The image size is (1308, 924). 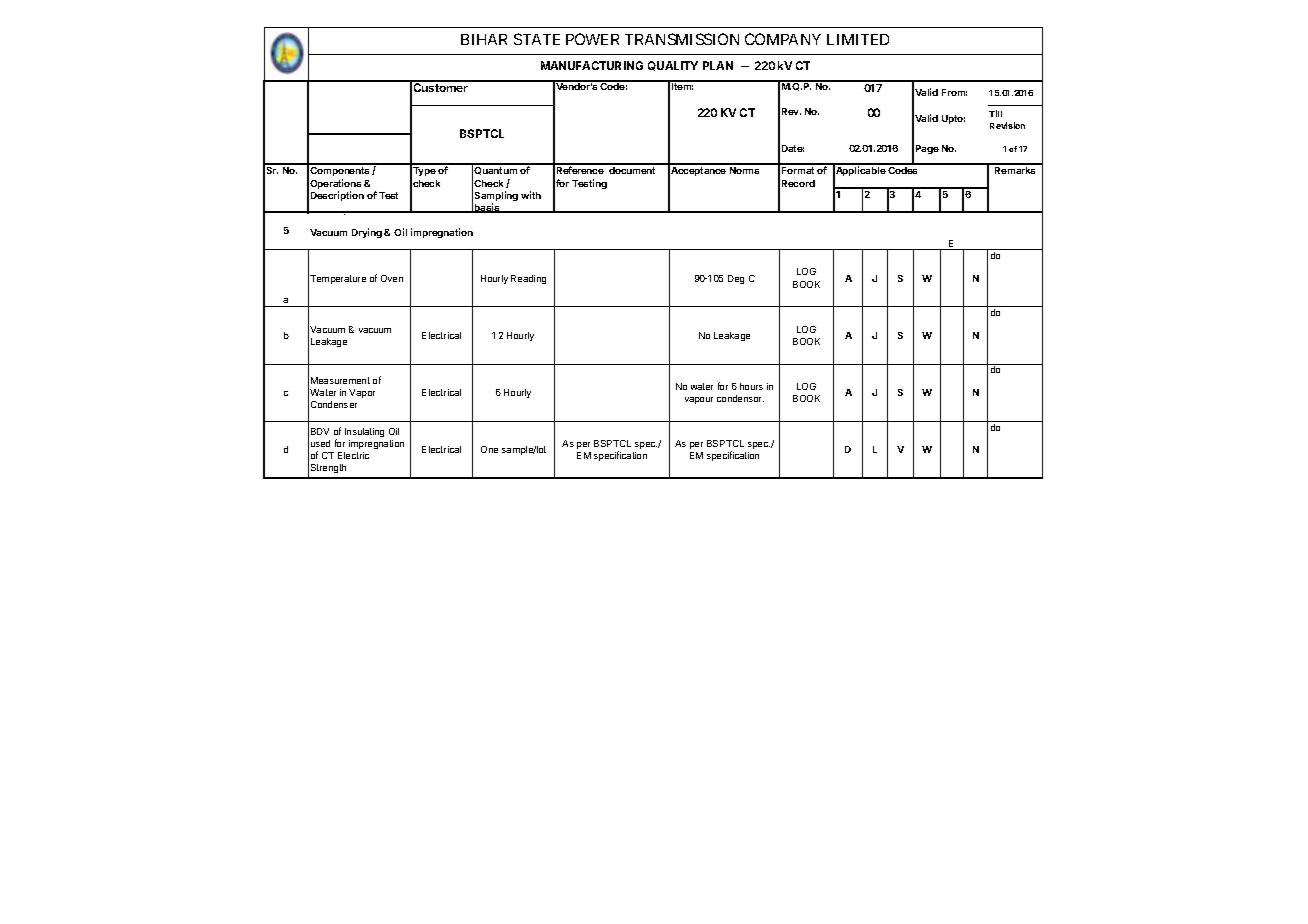 What do you see at coordinates (484, 39) in the screenshot?
I see `BIHAR` at bounding box center [484, 39].
